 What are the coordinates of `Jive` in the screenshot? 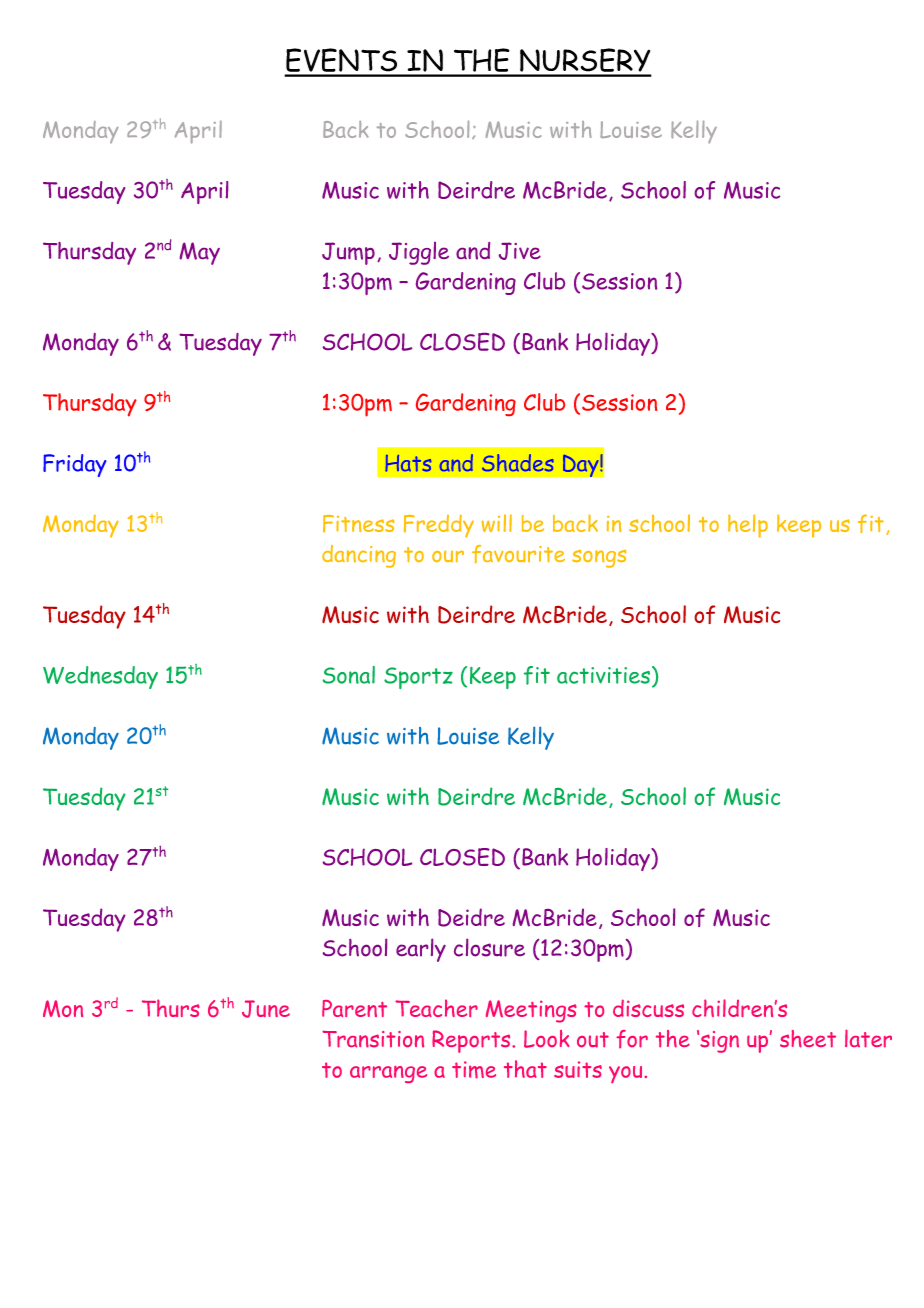 It's located at (520, 251).
